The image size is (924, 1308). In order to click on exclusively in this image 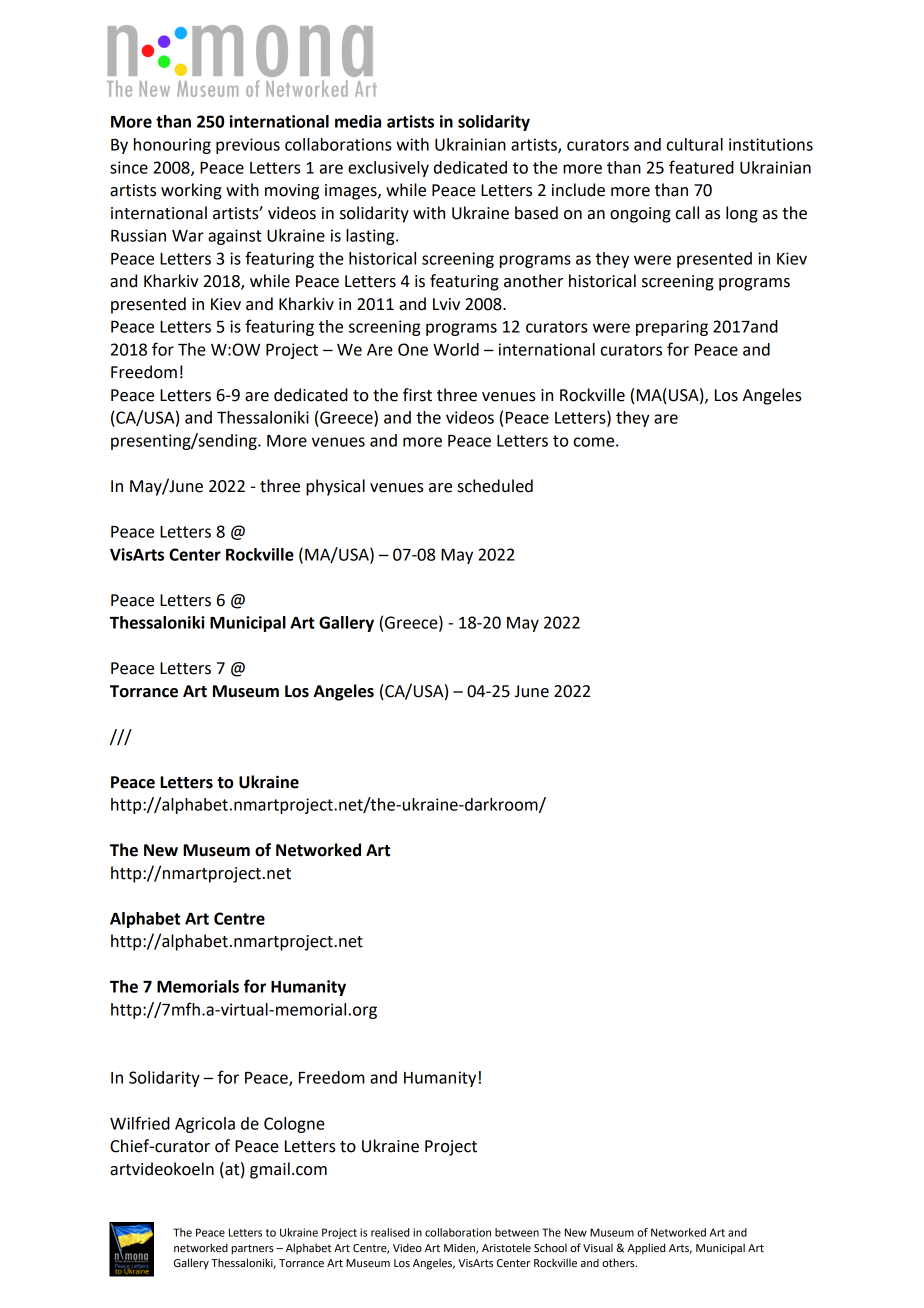, I will do `click(388, 169)`.
